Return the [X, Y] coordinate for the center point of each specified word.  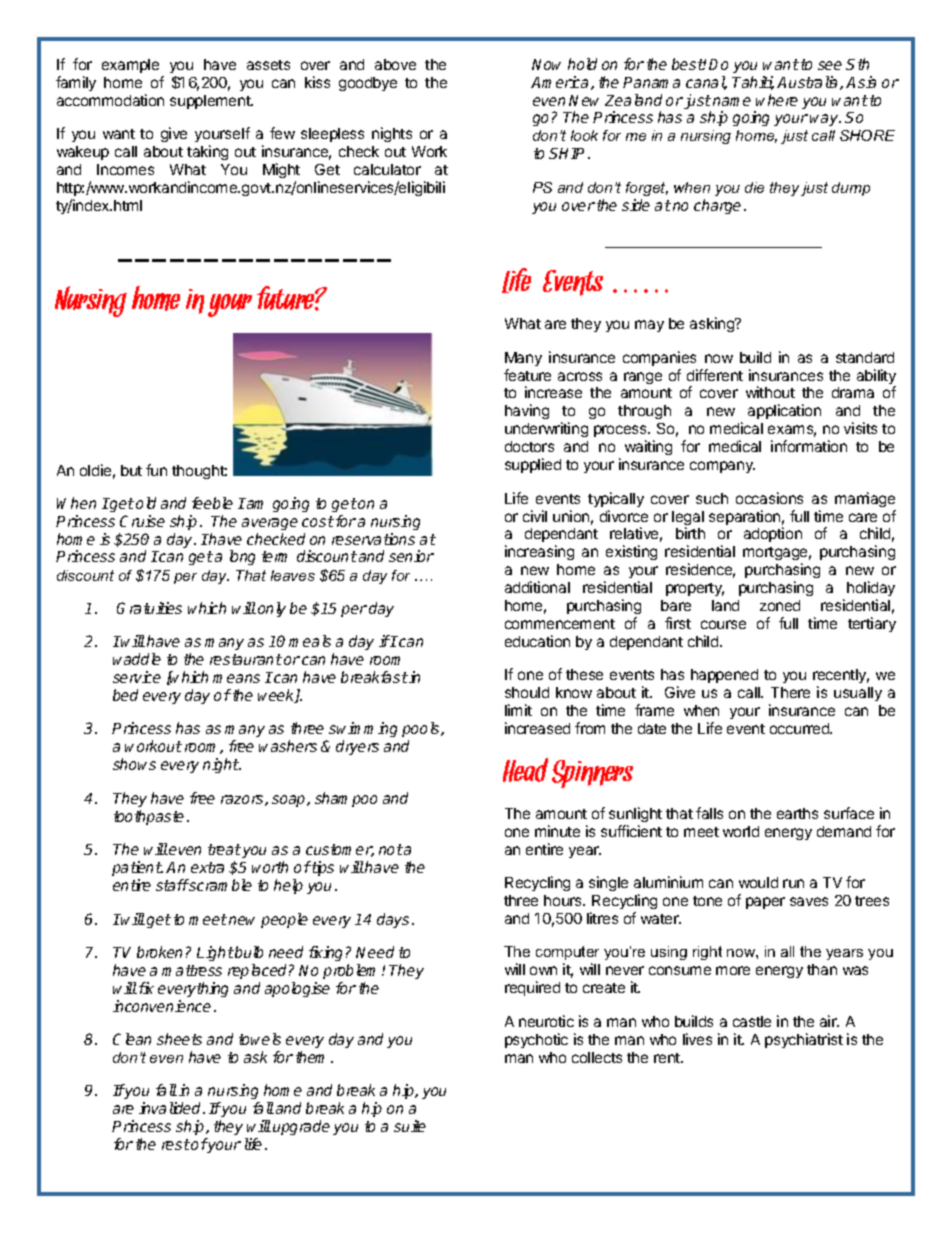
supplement [211, 102]
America [561, 83]
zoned [780, 605]
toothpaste [149, 817]
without [770, 392]
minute [557, 831]
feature [527, 375]
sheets [179, 1039]
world [741, 831]
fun [156, 470]
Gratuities [149, 608]
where [777, 100]
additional [537, 587]
